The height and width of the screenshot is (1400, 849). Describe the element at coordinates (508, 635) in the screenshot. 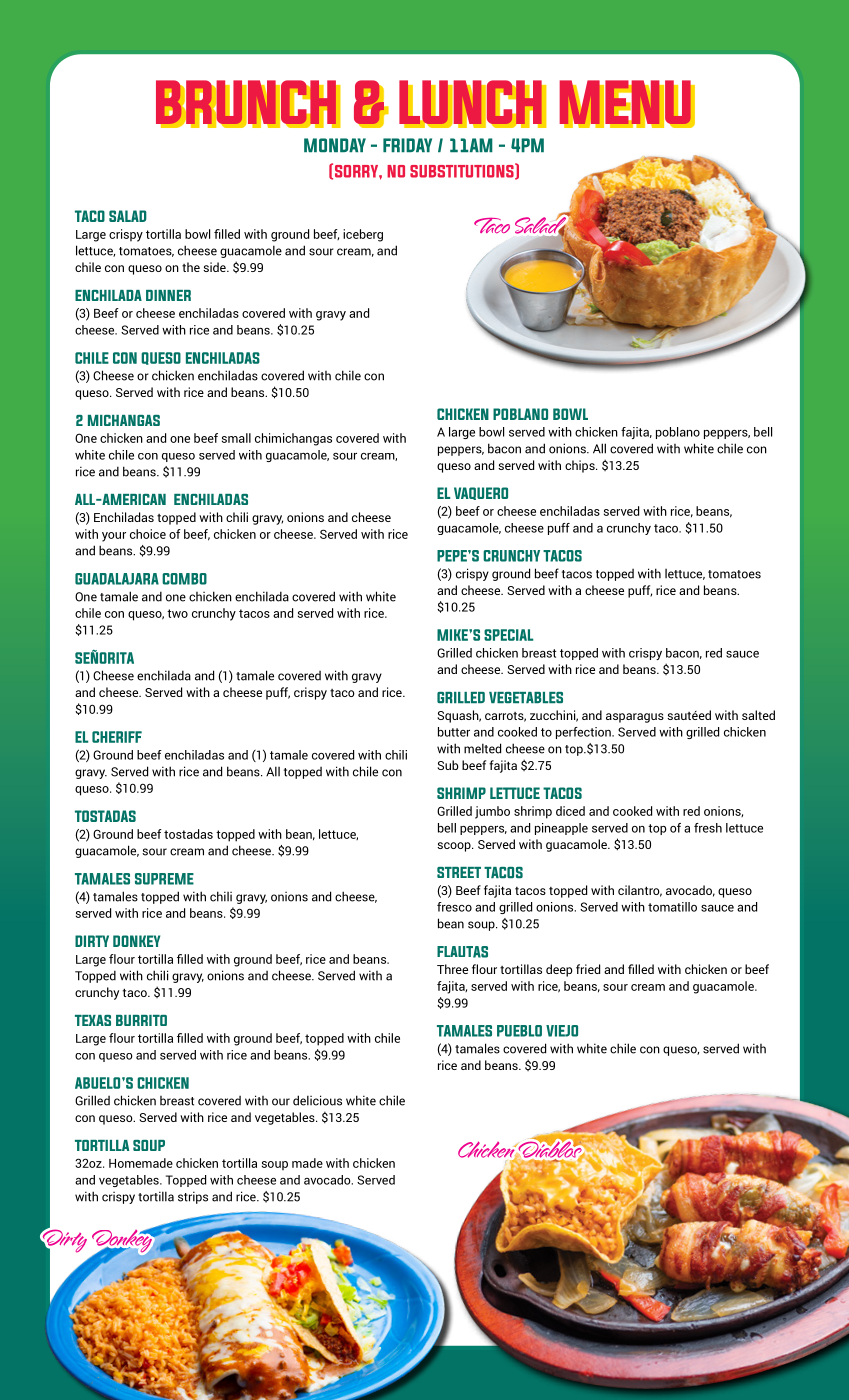

I see `SPECIAL` at that location.
